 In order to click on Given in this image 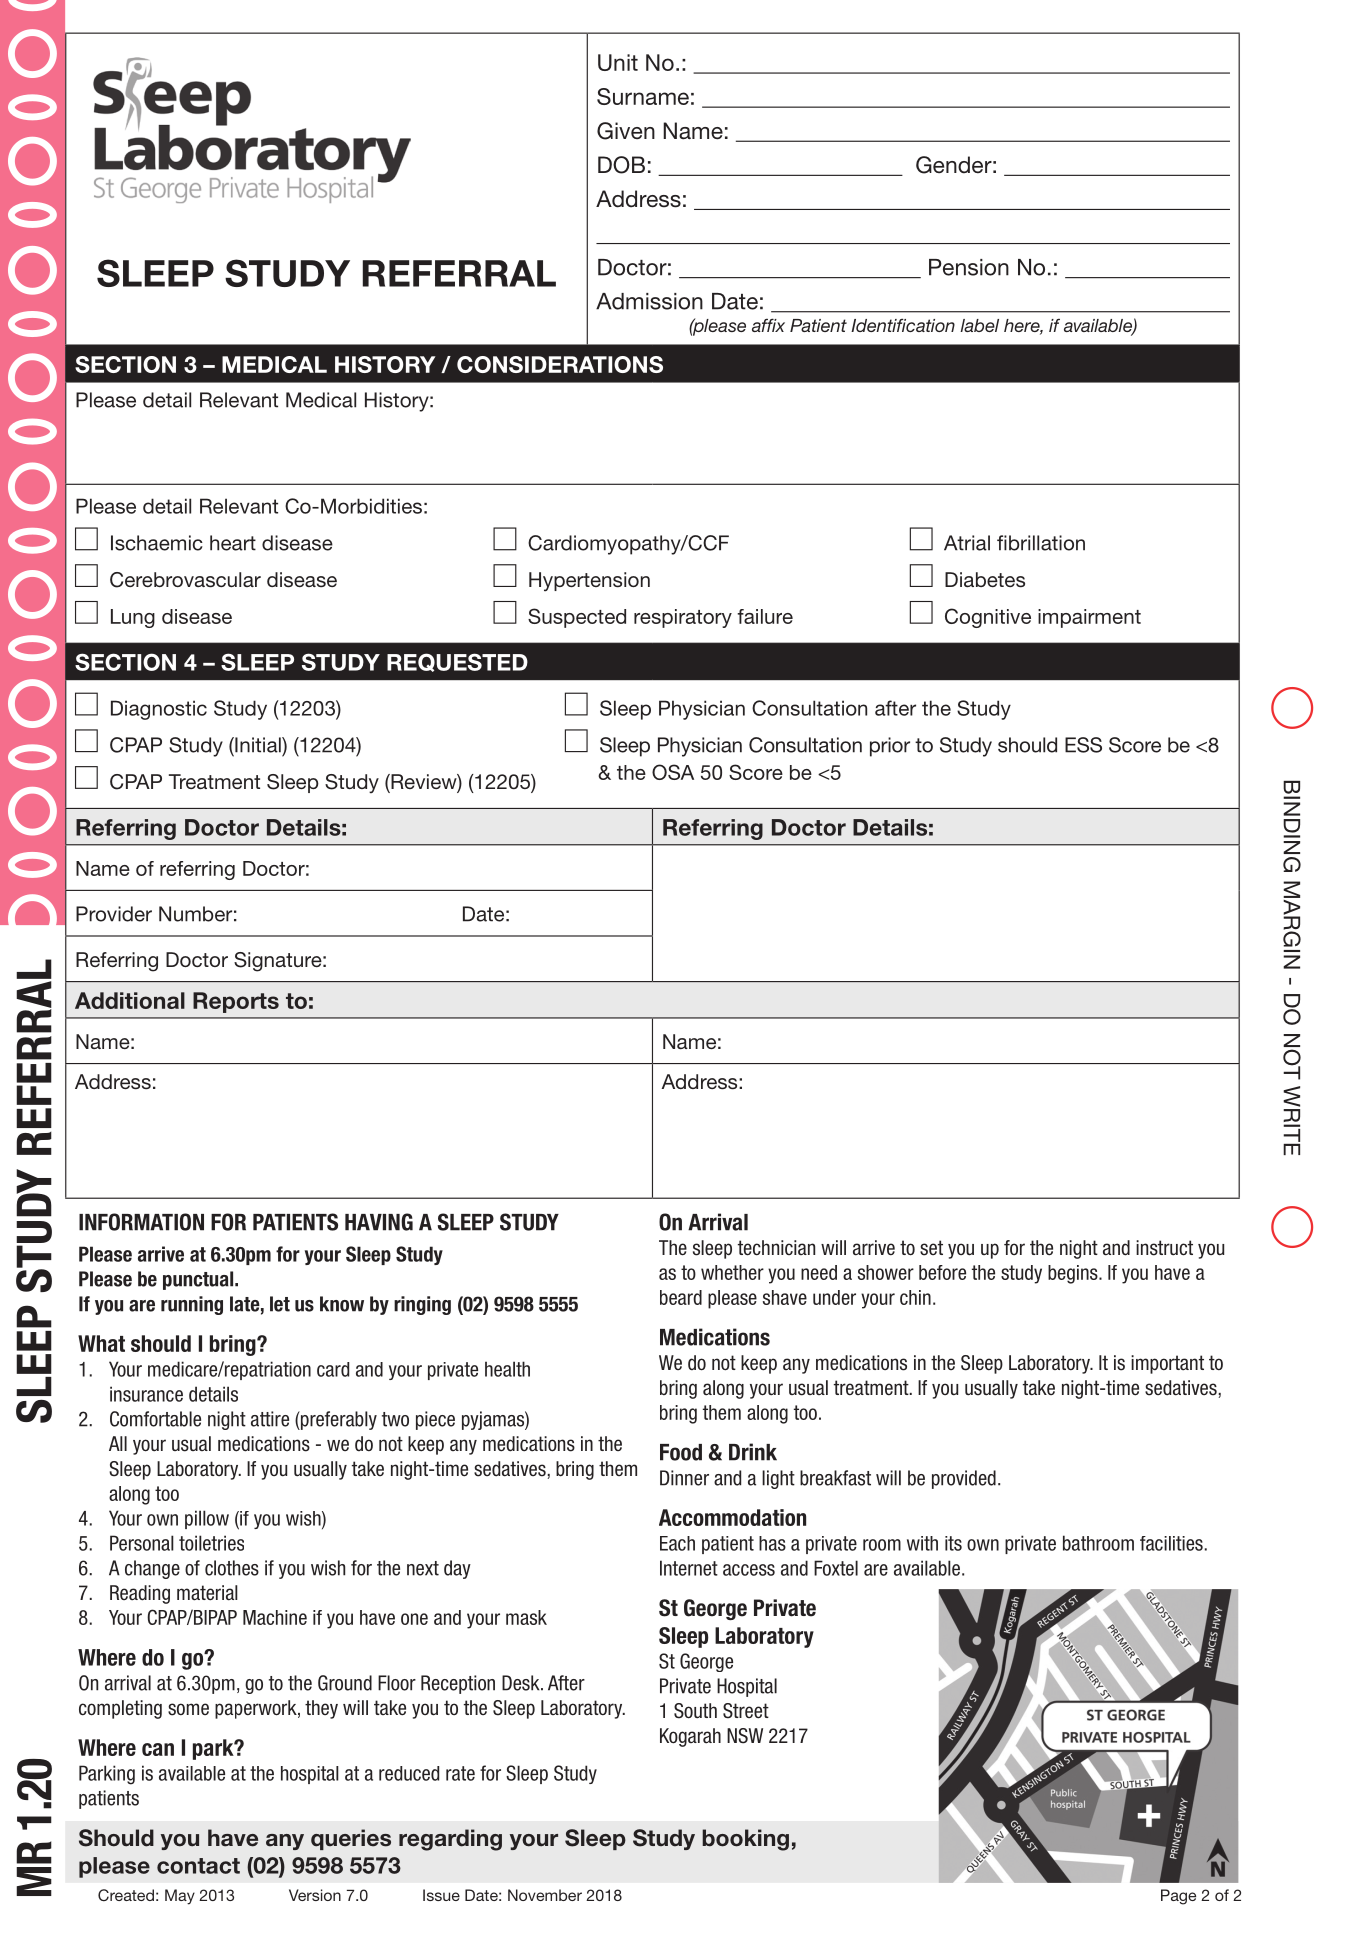, I will do `click(626, 131)`.
